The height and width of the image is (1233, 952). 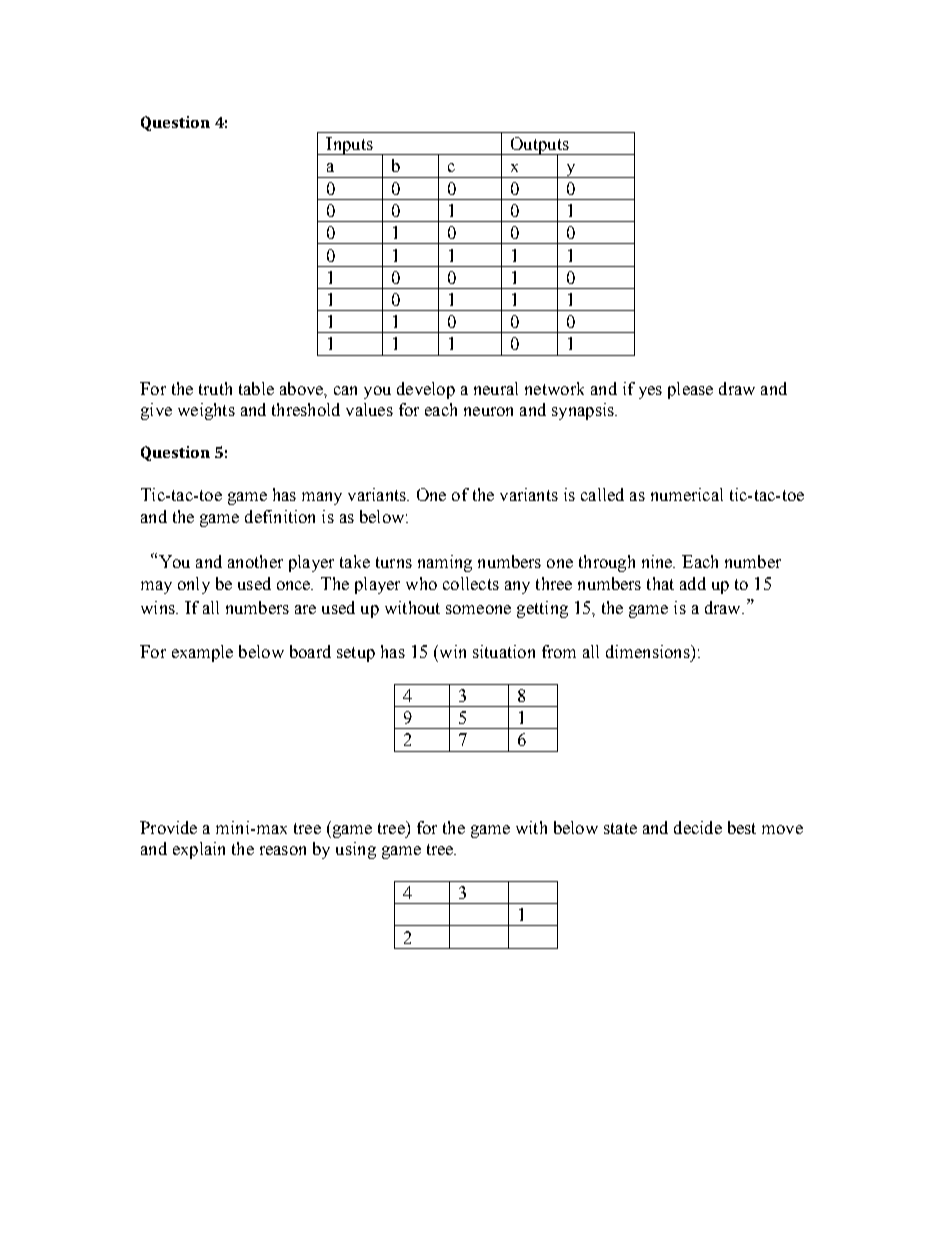 I want to click on example, so click(x=202, y=653).
